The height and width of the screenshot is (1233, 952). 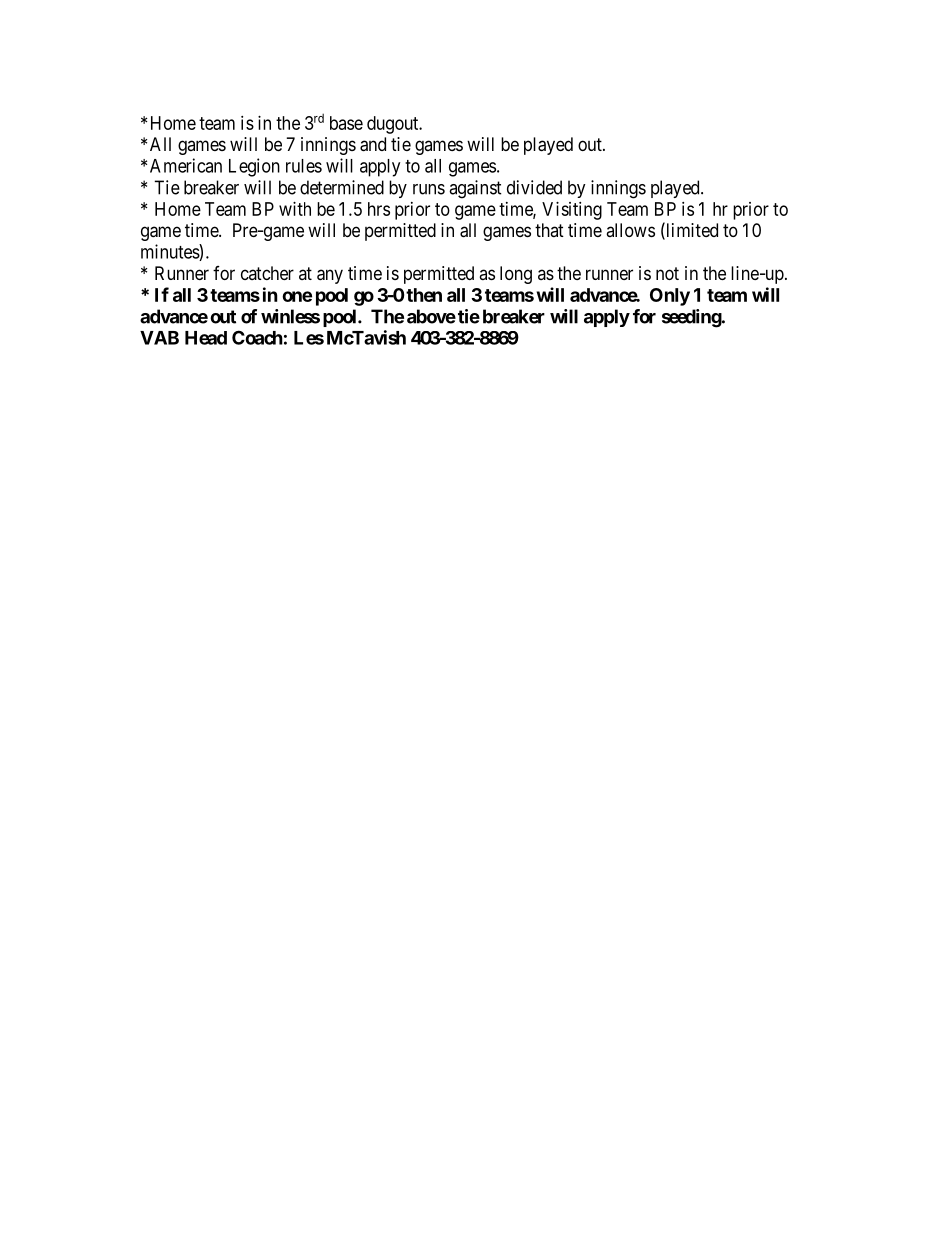 I want to click on base, so click(x=346, y=123).
